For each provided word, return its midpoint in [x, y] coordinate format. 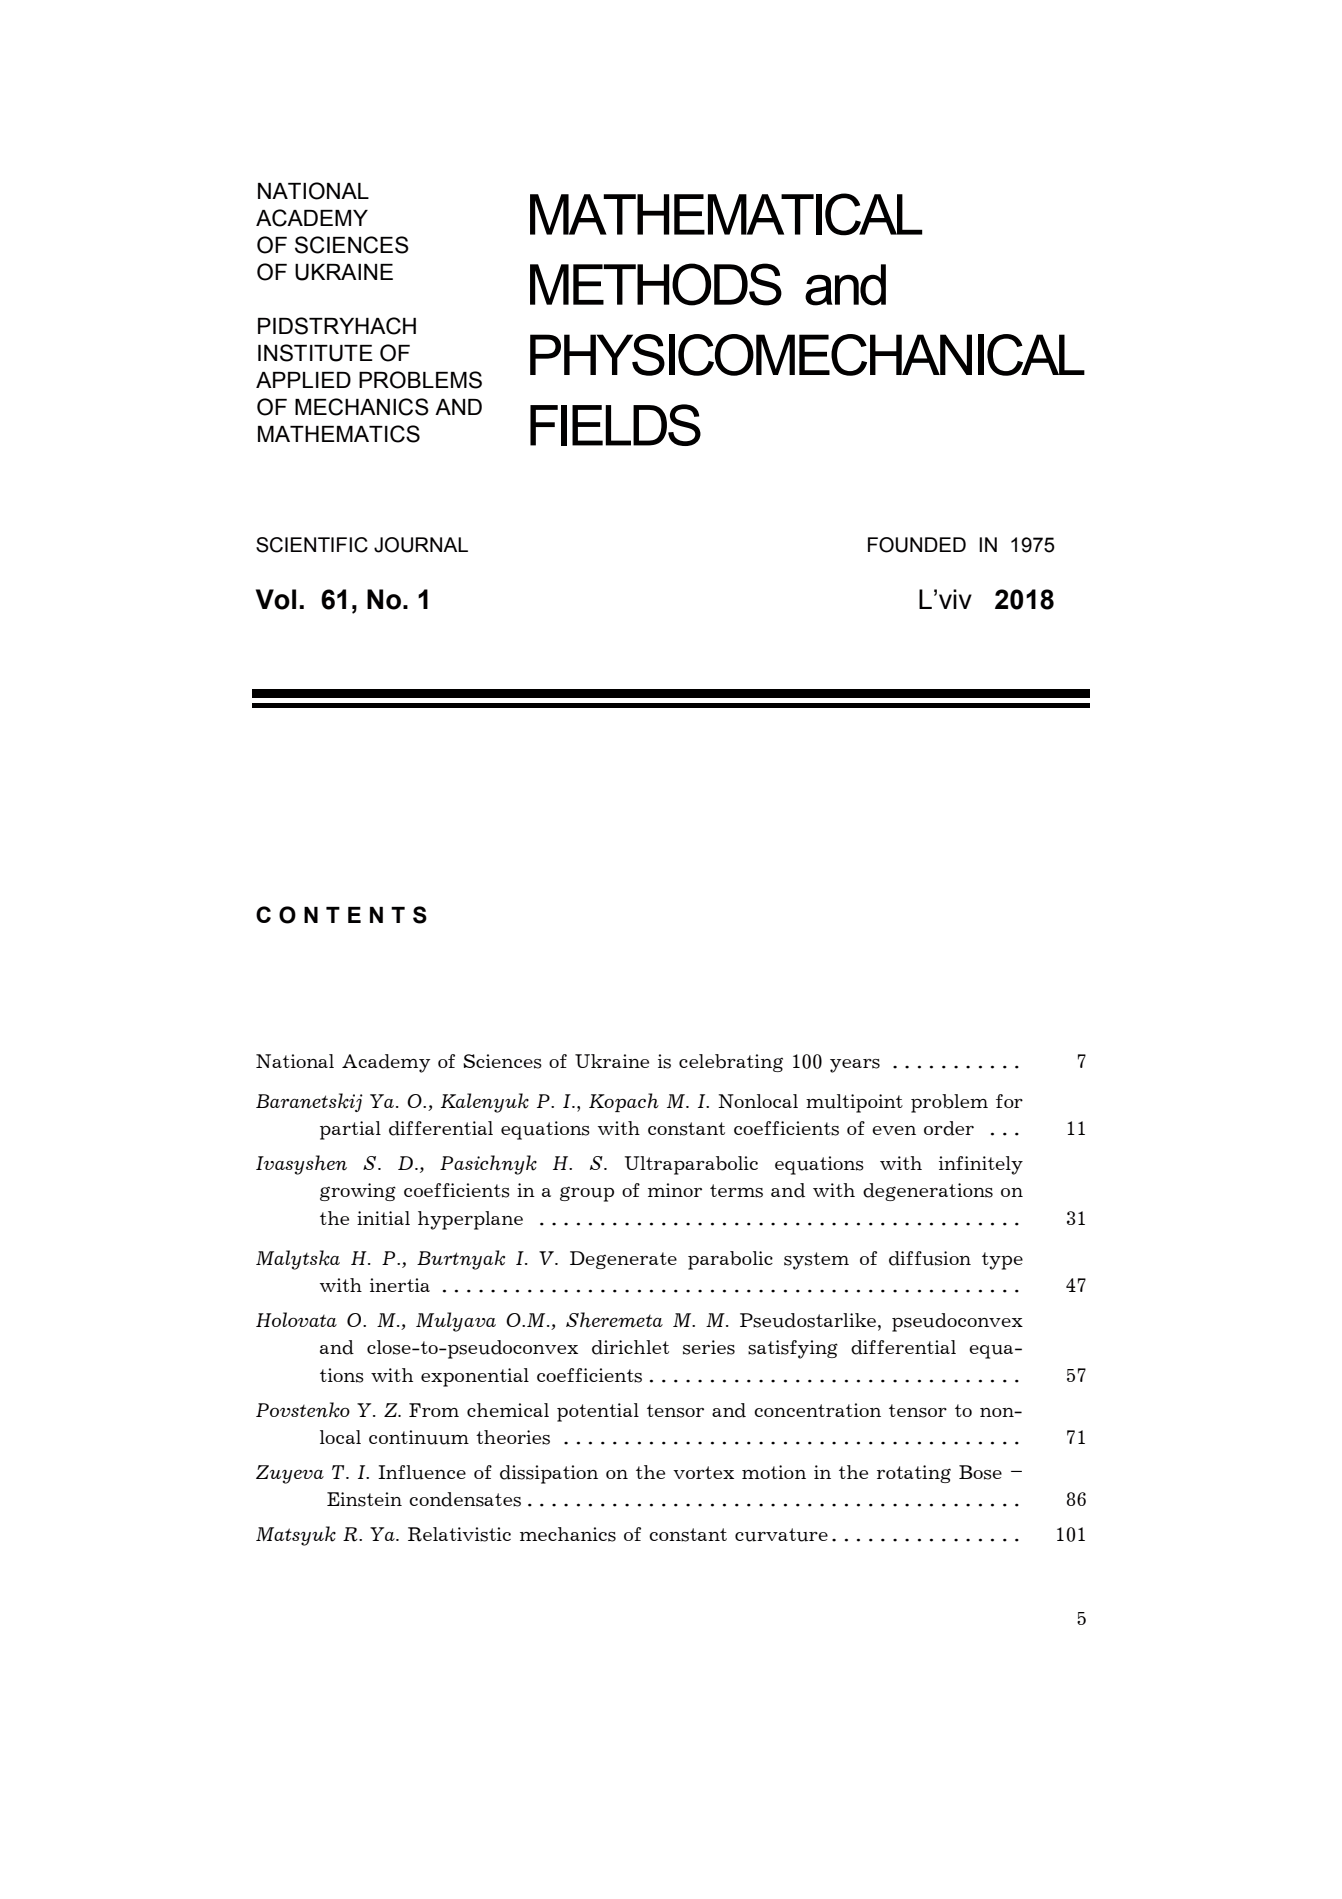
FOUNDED [917, 545]
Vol [276, 599]
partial [350, 1130]
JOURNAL [421, 545]
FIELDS [615, 425]
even [894, 1130]
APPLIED [303, 380]
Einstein [364, 1499]
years [855, 1066]
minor [675, 1190]
